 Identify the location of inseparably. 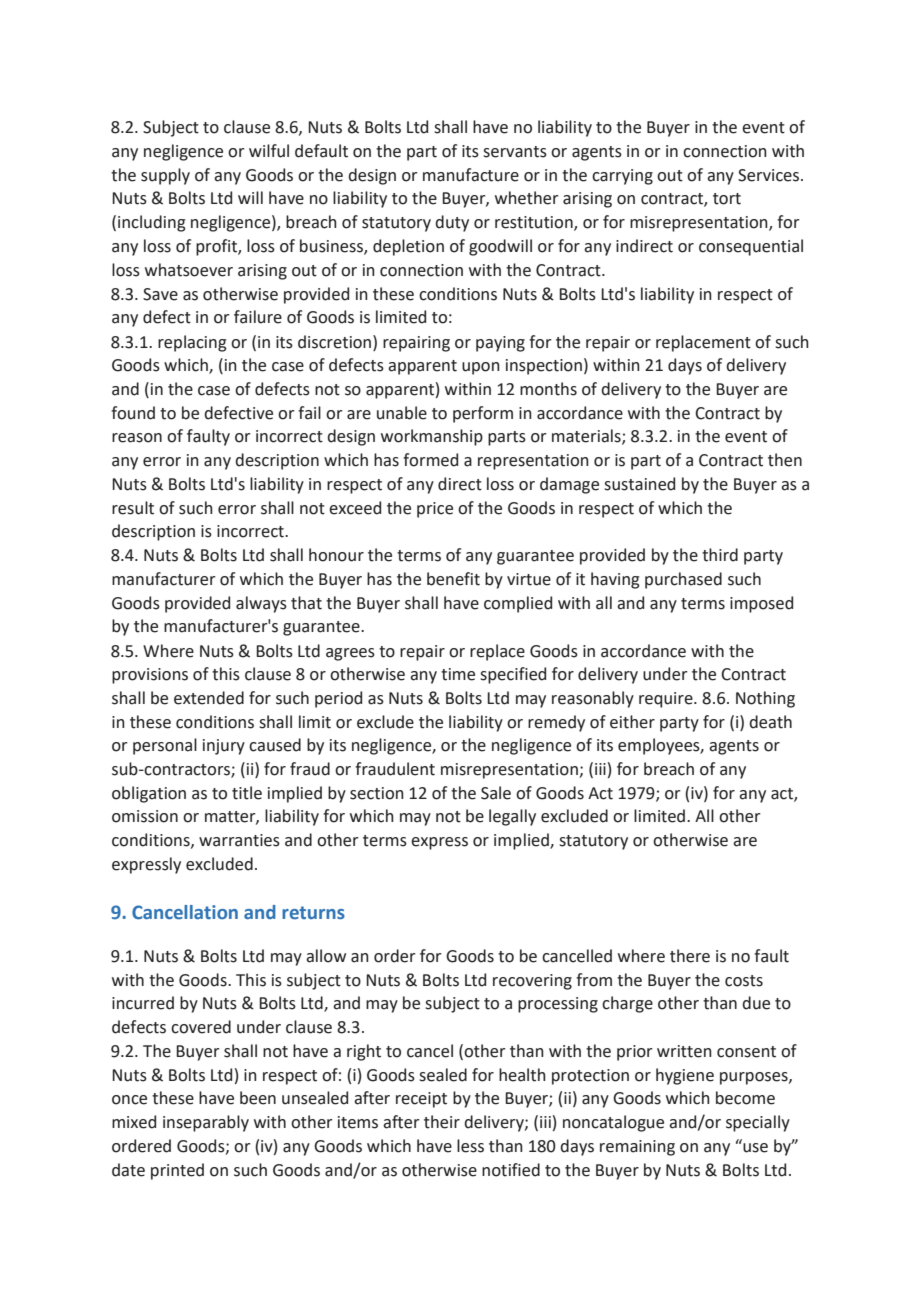
(206, 1123).
